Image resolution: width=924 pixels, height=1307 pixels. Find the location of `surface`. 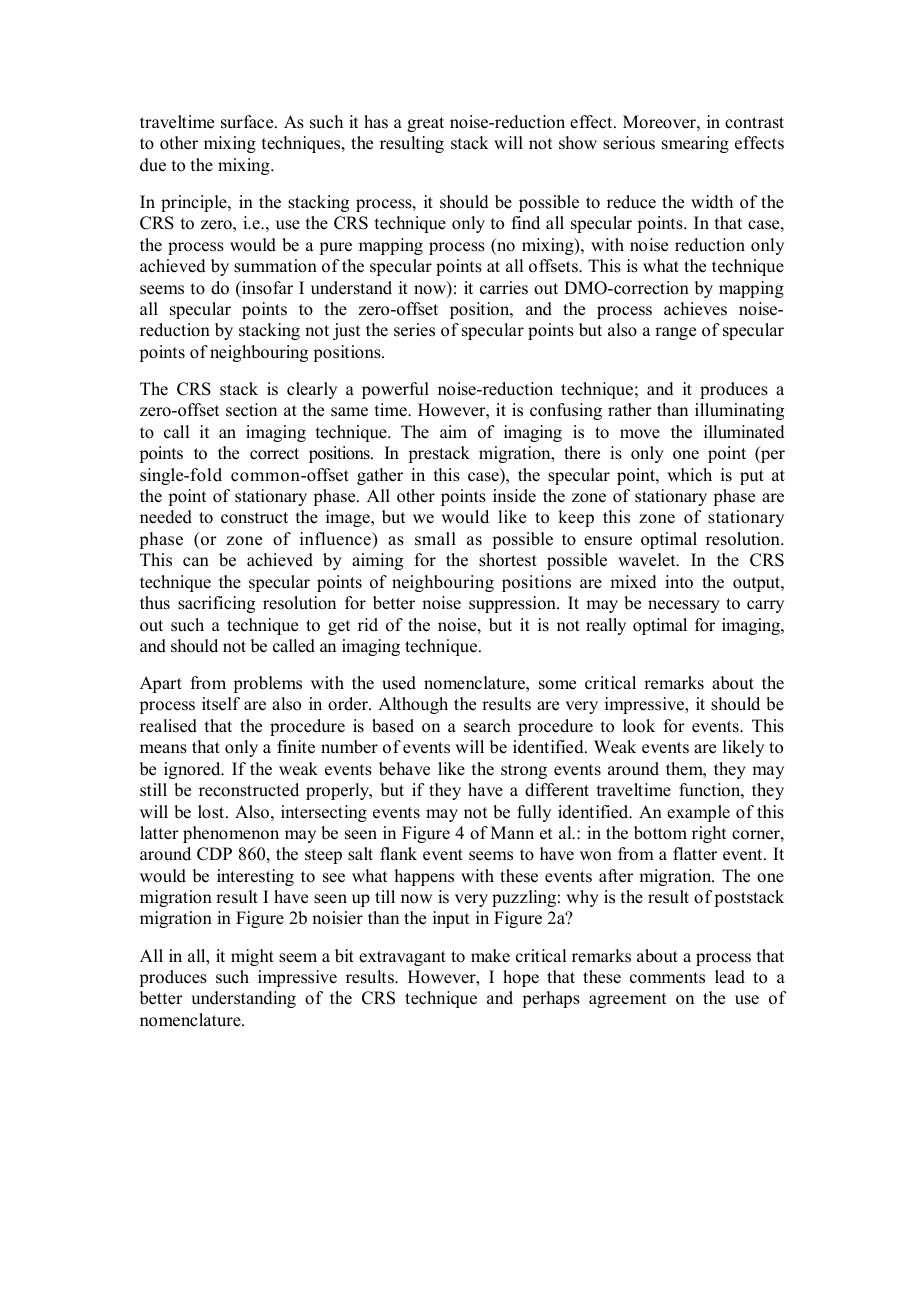

surface is located at coordinates (248, 122).
